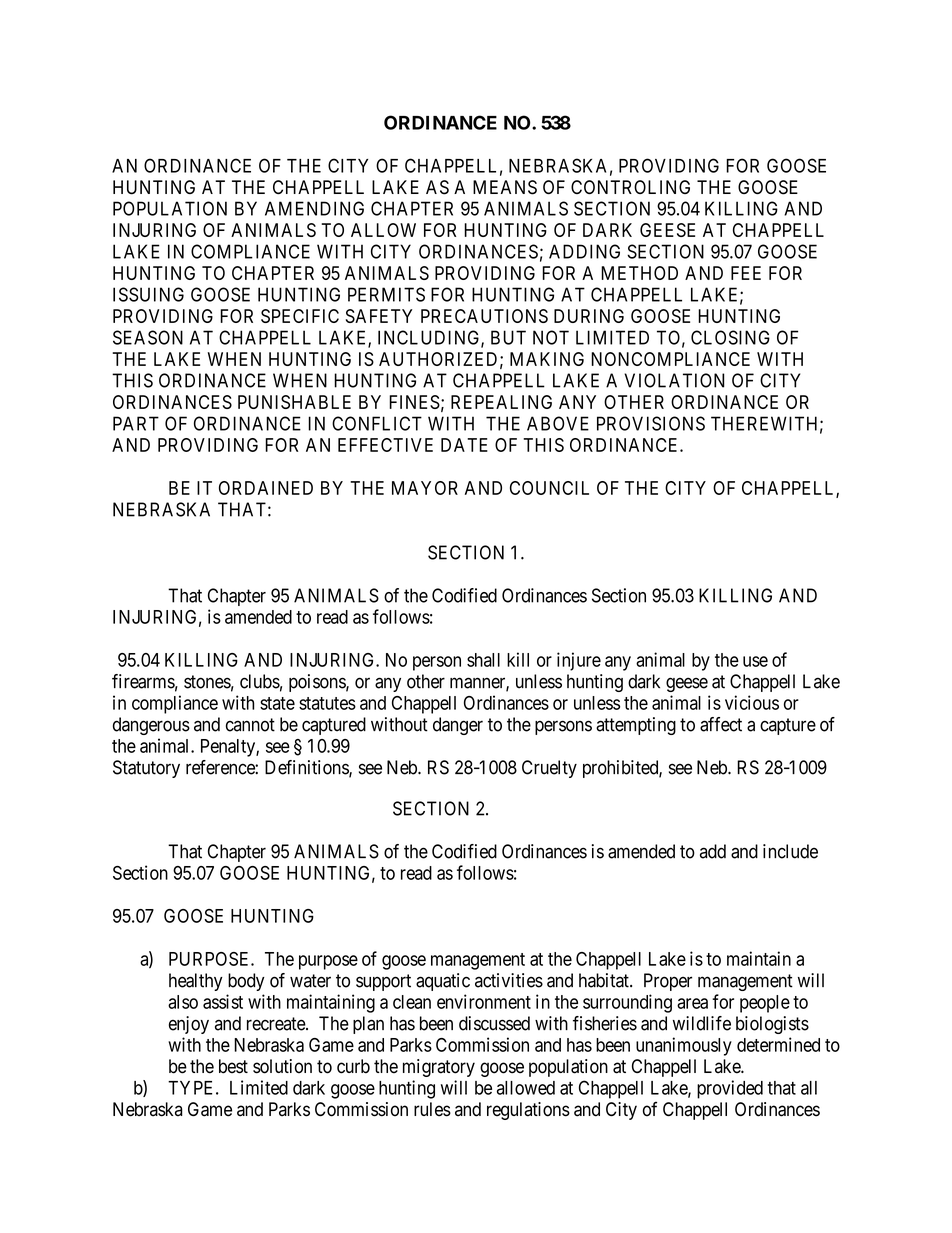 The height and width of the document is (1233, 952). I want to click on VIOLATION, so click(674, 380).
